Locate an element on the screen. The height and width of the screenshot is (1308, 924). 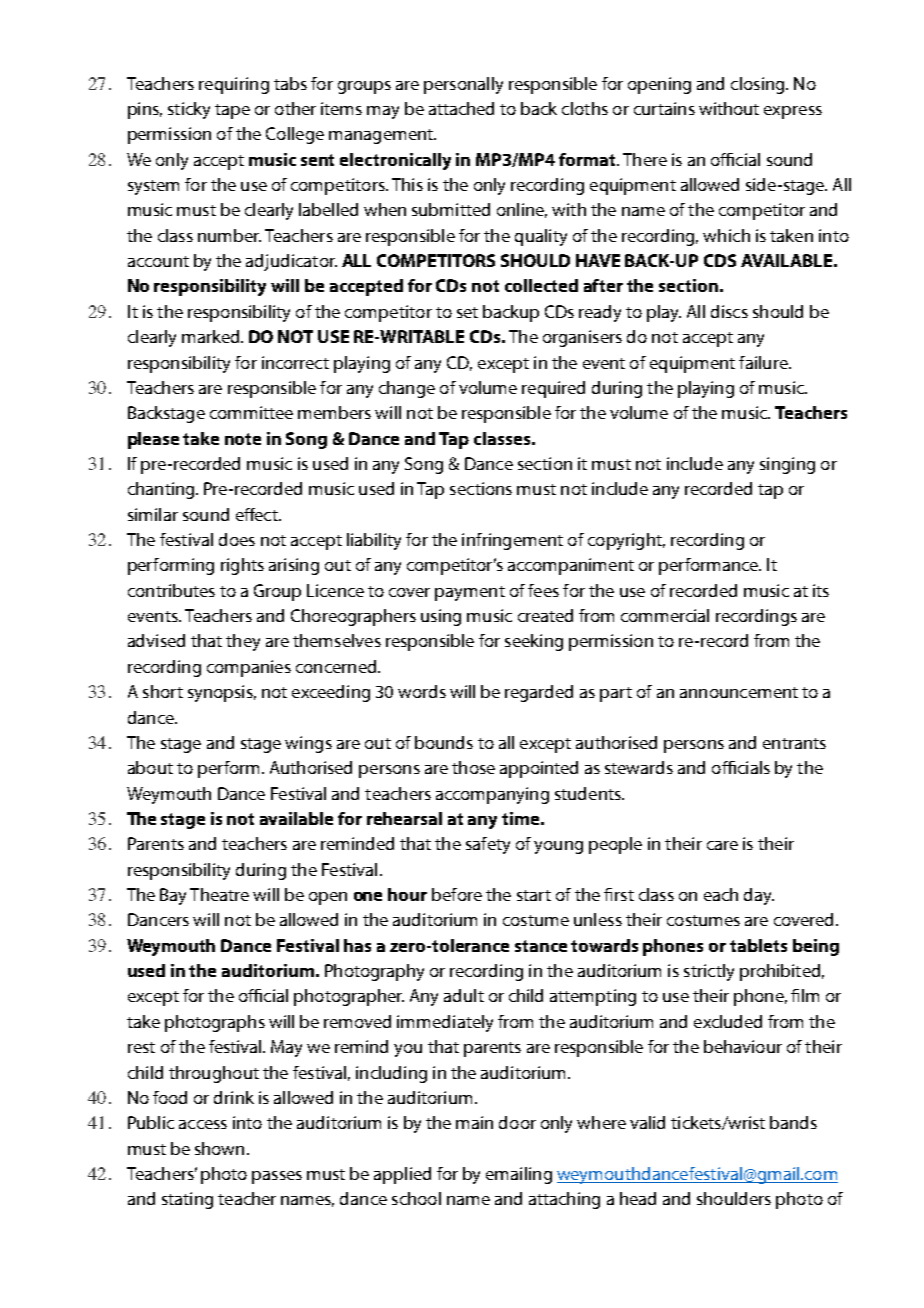
does is located at coordinates (237, 539).
